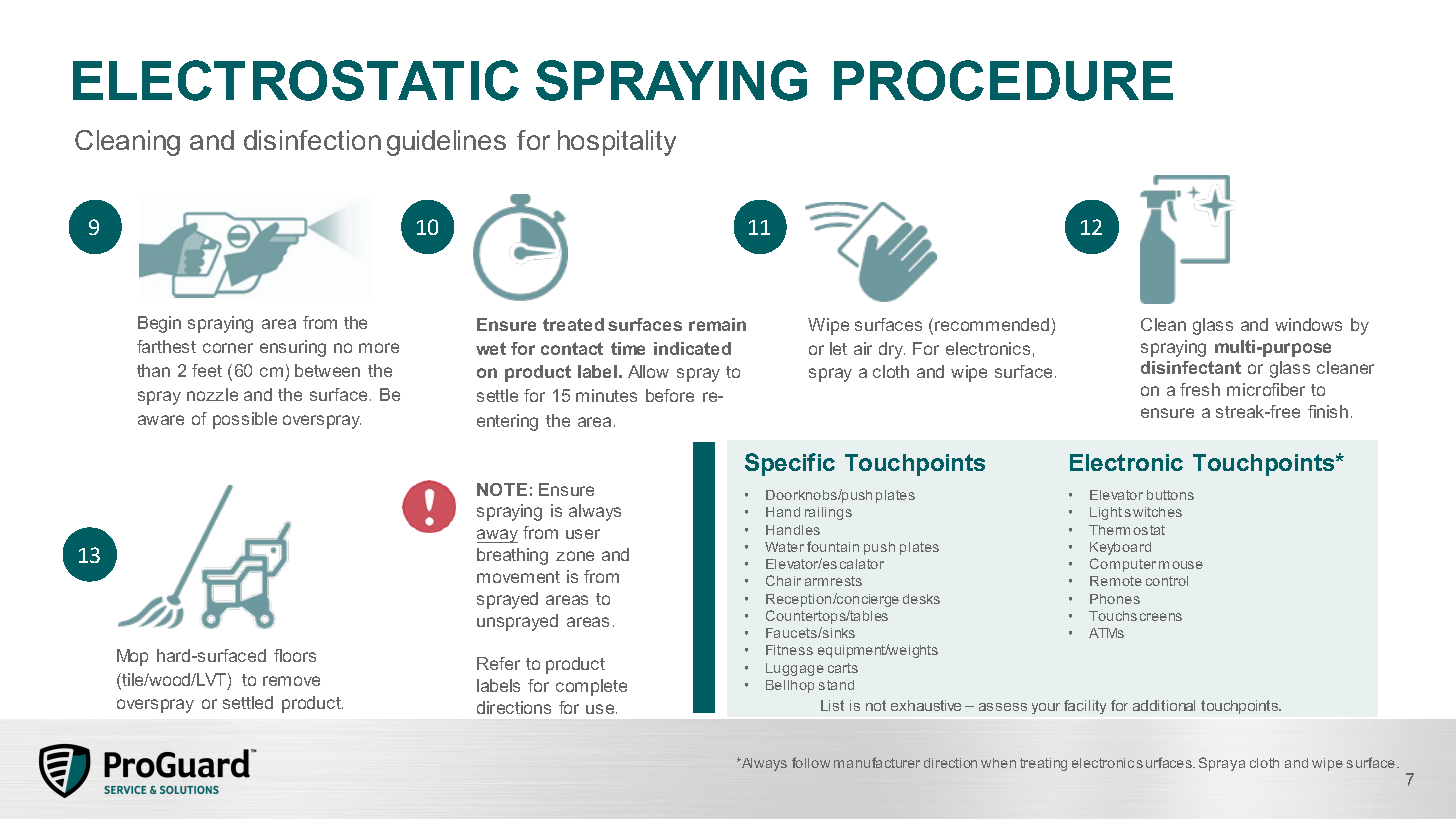  I want to click on remove, so click(291, 681).
